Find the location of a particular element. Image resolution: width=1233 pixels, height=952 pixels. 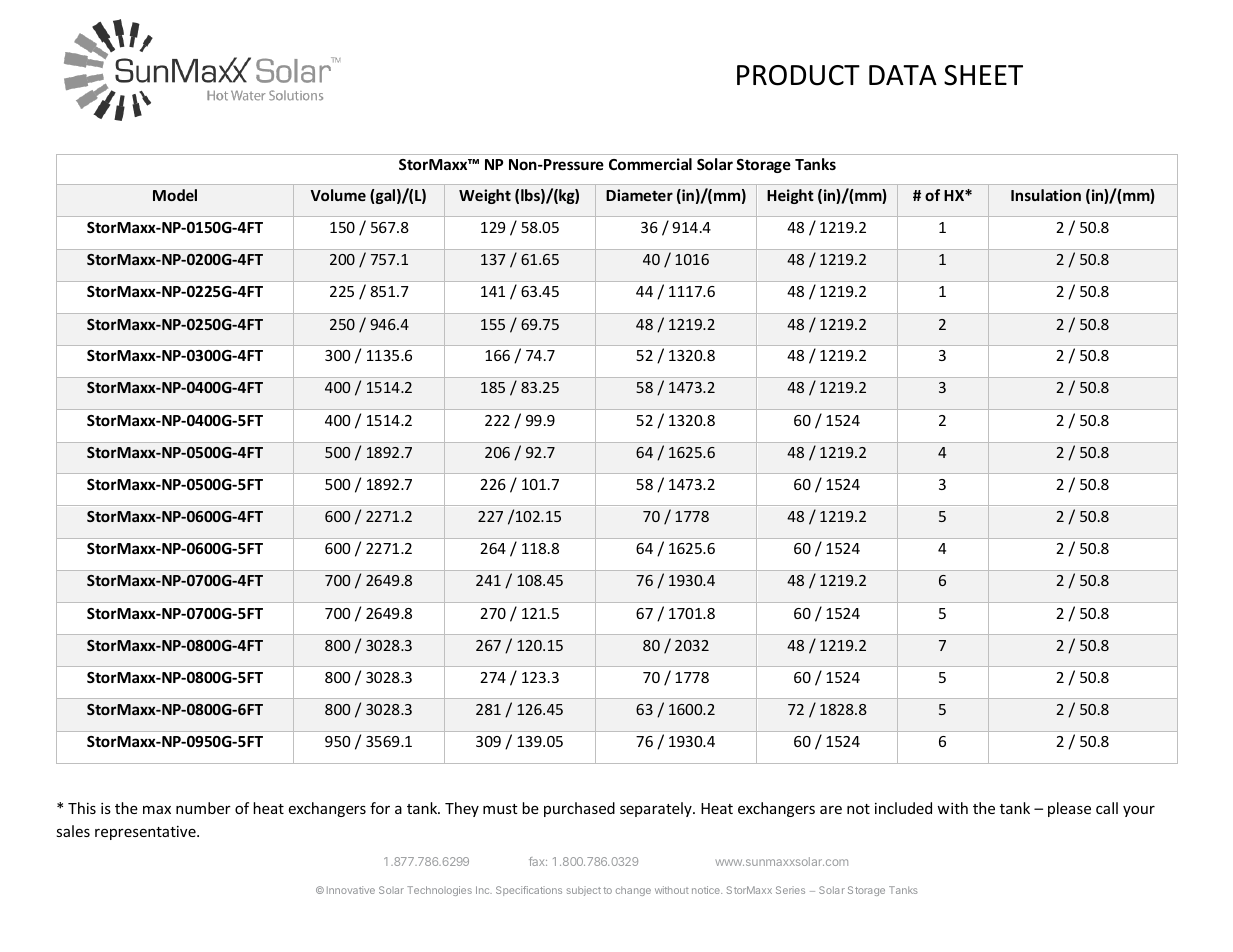

Height is located at coordinates (790, 196).
